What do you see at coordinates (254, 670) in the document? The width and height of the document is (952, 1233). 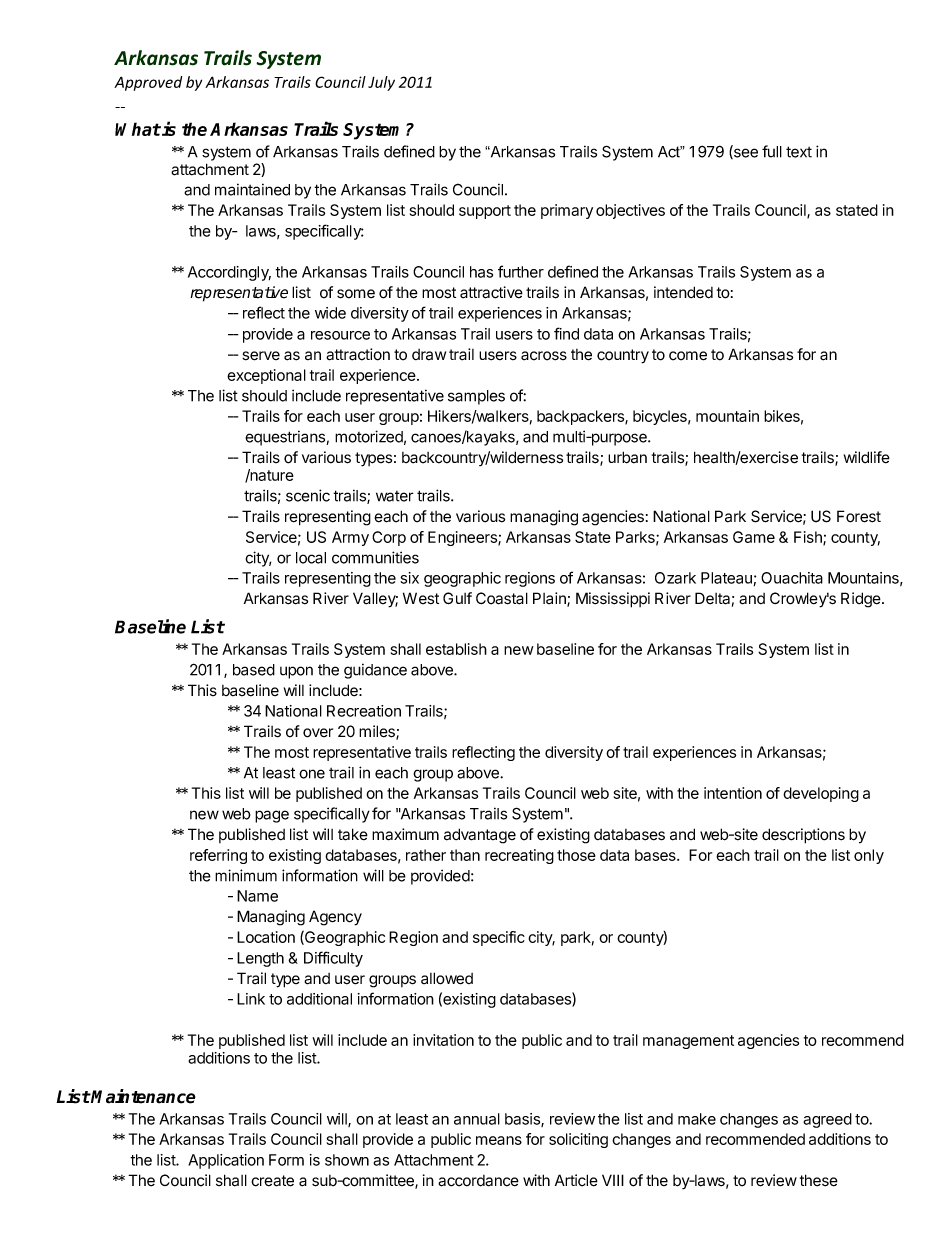 I see `based` at bounding box center [254, 670].
